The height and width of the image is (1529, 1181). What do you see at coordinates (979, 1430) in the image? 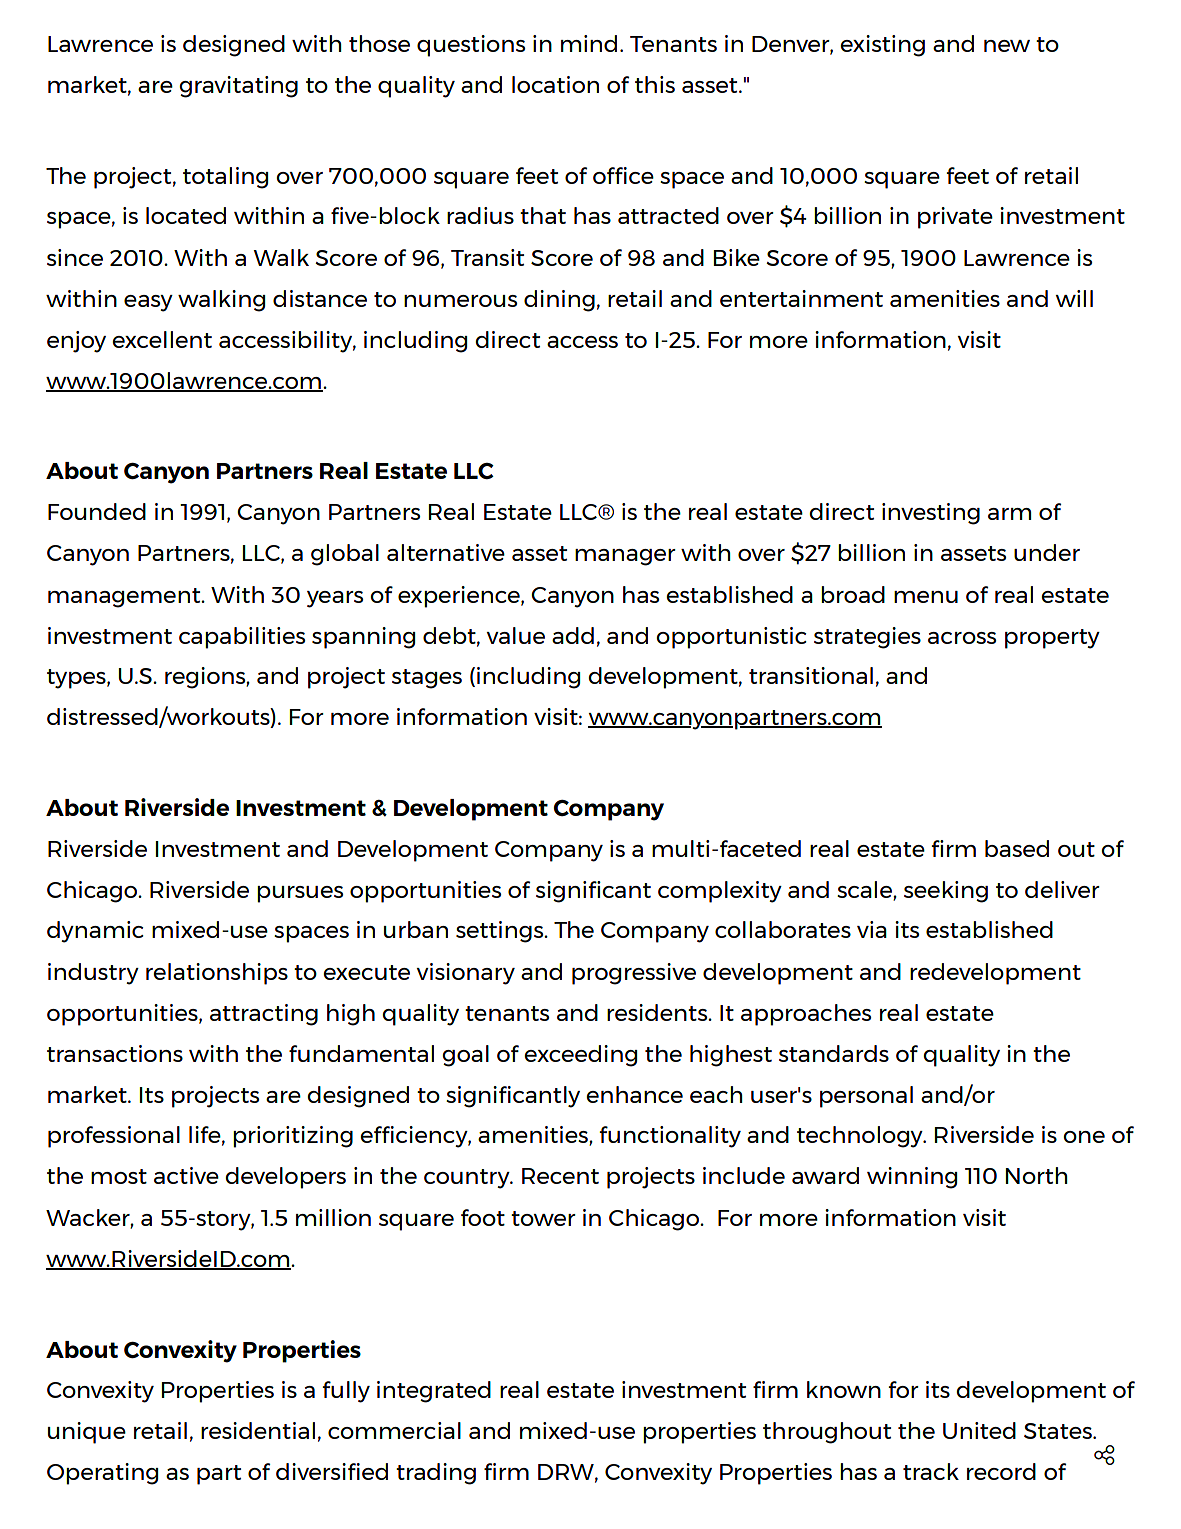
I see `United` at bounding box center [979, 1430].
